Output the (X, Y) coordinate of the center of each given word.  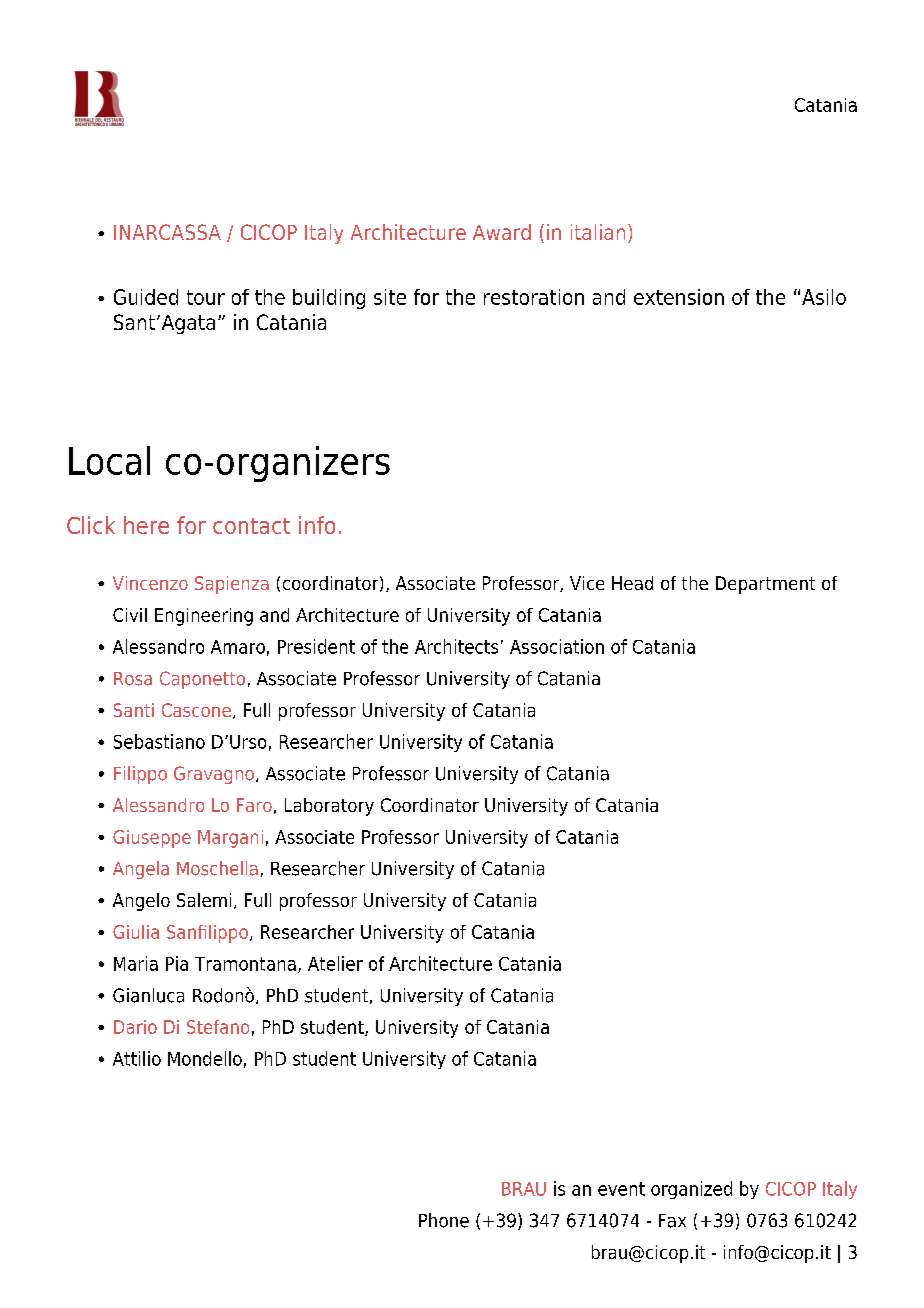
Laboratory (329, 807)
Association (557, 646)
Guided (146, 297)
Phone (444, 1220)
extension (679, 297)
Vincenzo (150, 583)
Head (632, 583)
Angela (141, 870)
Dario (135, 1027)
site (390, 297)
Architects (456, 646)
